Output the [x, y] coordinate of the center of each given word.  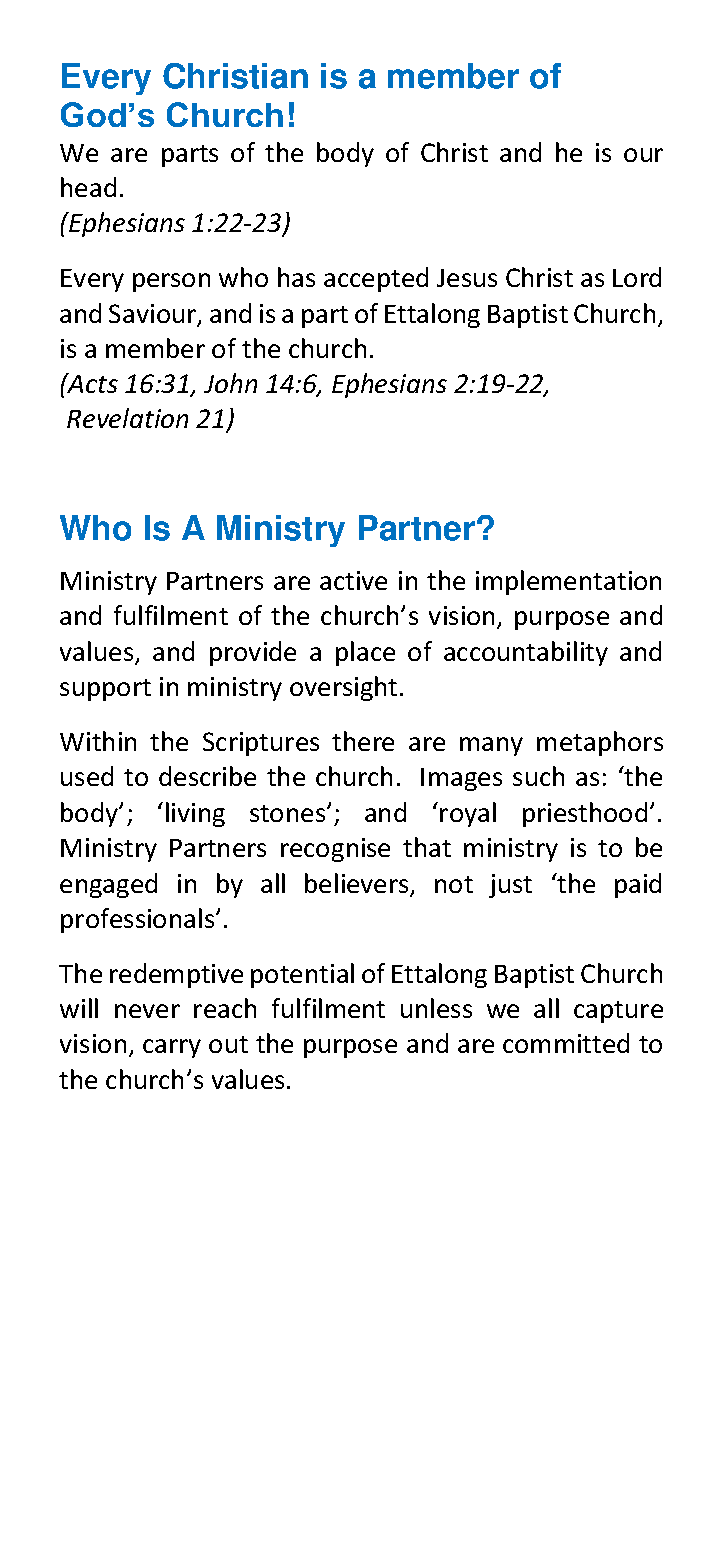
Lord [637, 277]
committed [566, 1043]
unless [436, 1008]
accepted [376, 279]
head [88, 187]
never [147, 1011]
